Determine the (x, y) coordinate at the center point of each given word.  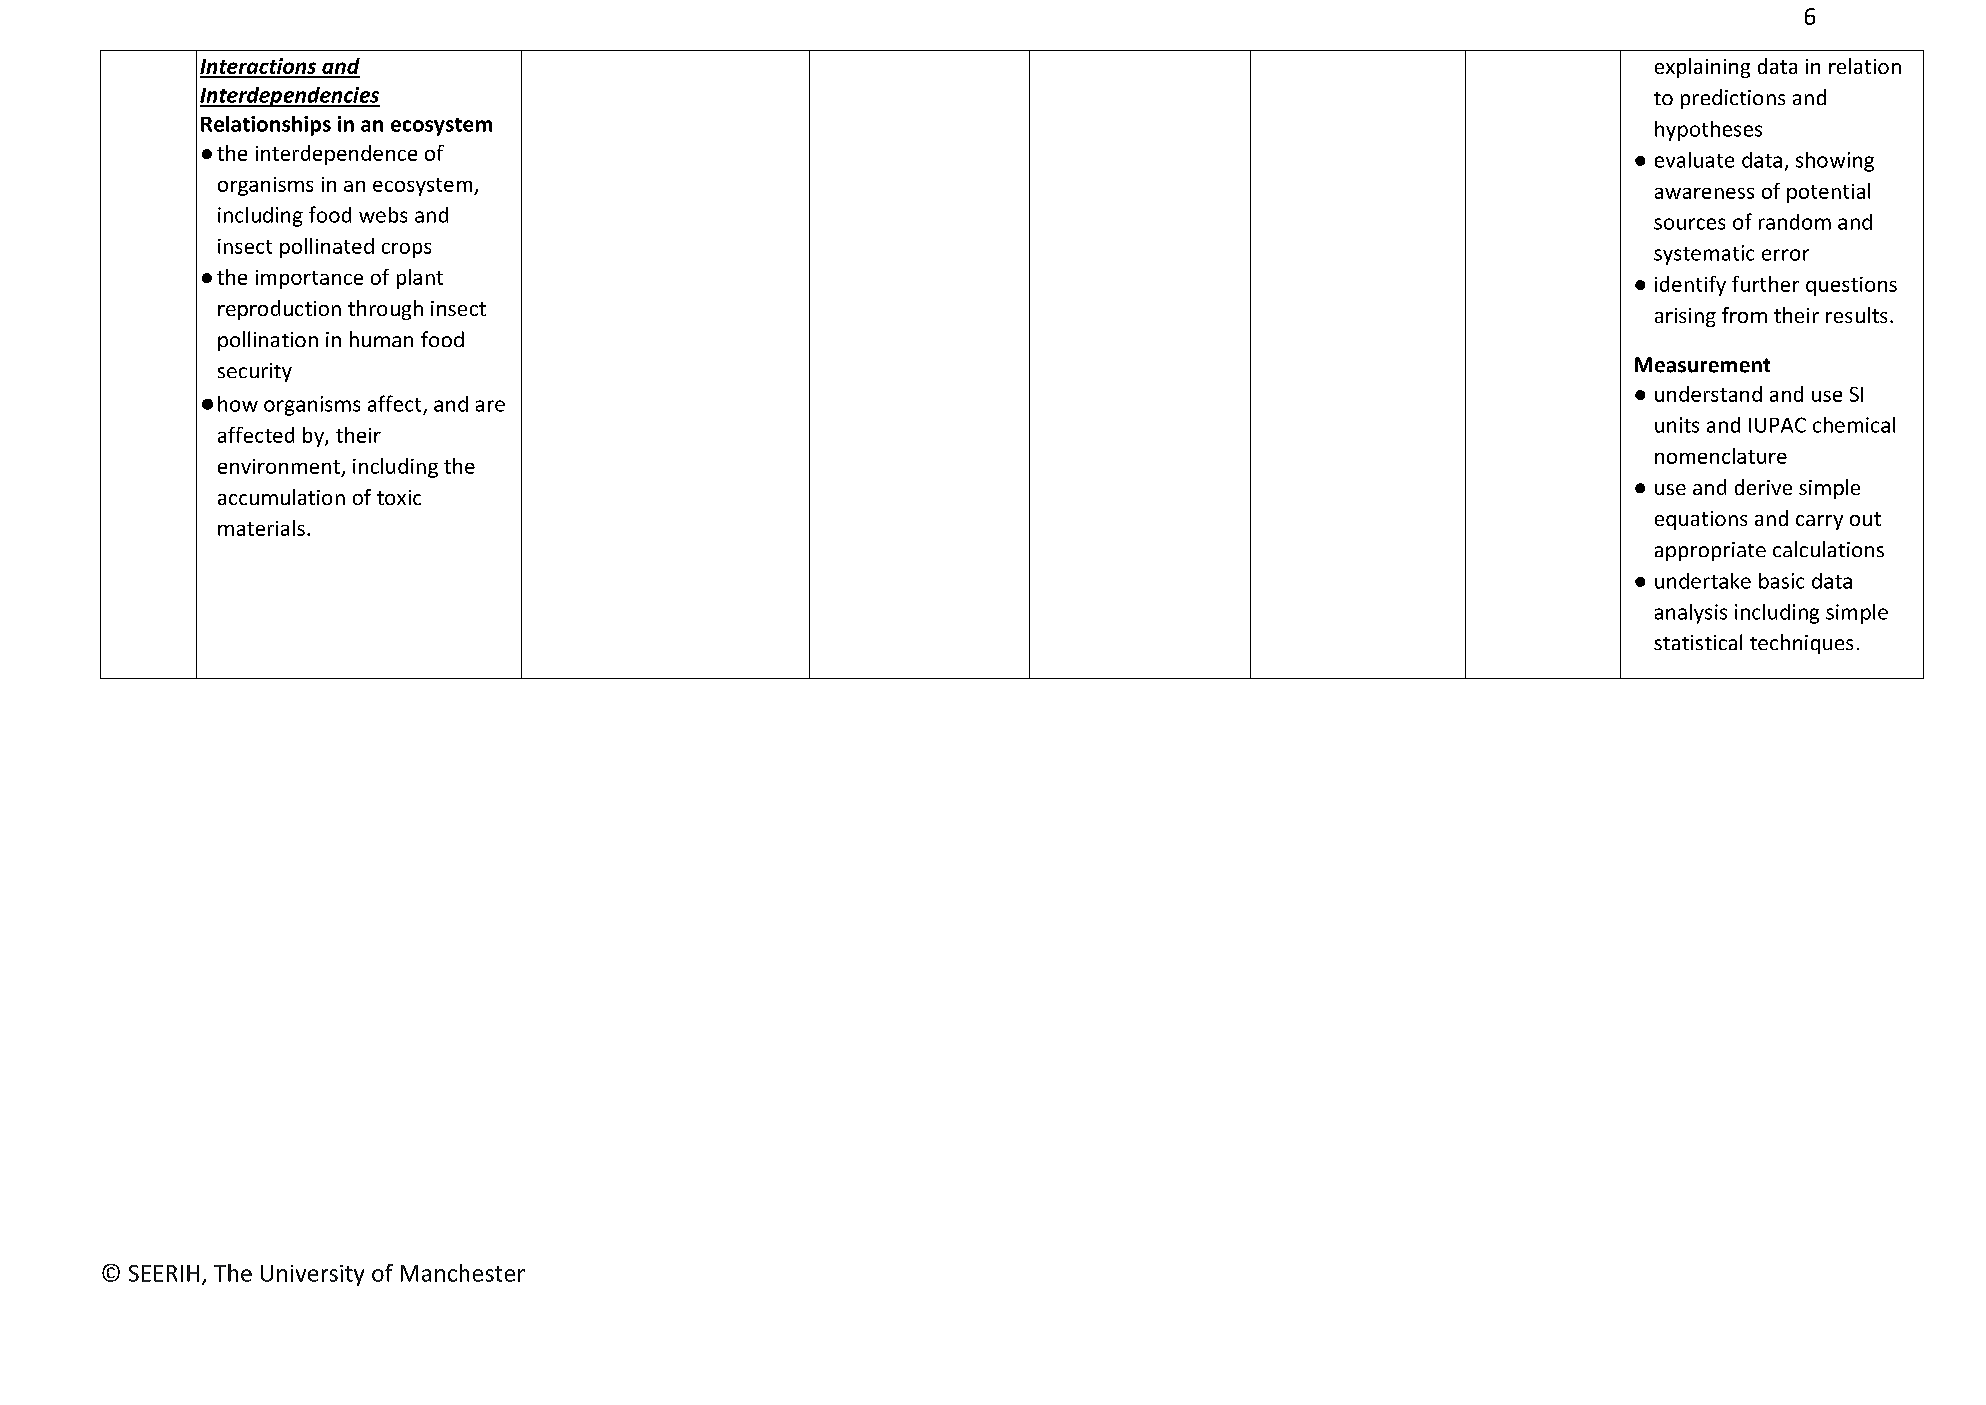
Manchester (463, 1273)
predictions (1733, 99)
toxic (399, 497)
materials (261, 528)
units (1677, 425)
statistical (1698, 642)
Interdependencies (290, 97)
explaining (1702, 68)
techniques (1801, 644)
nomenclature (1721, 456)
